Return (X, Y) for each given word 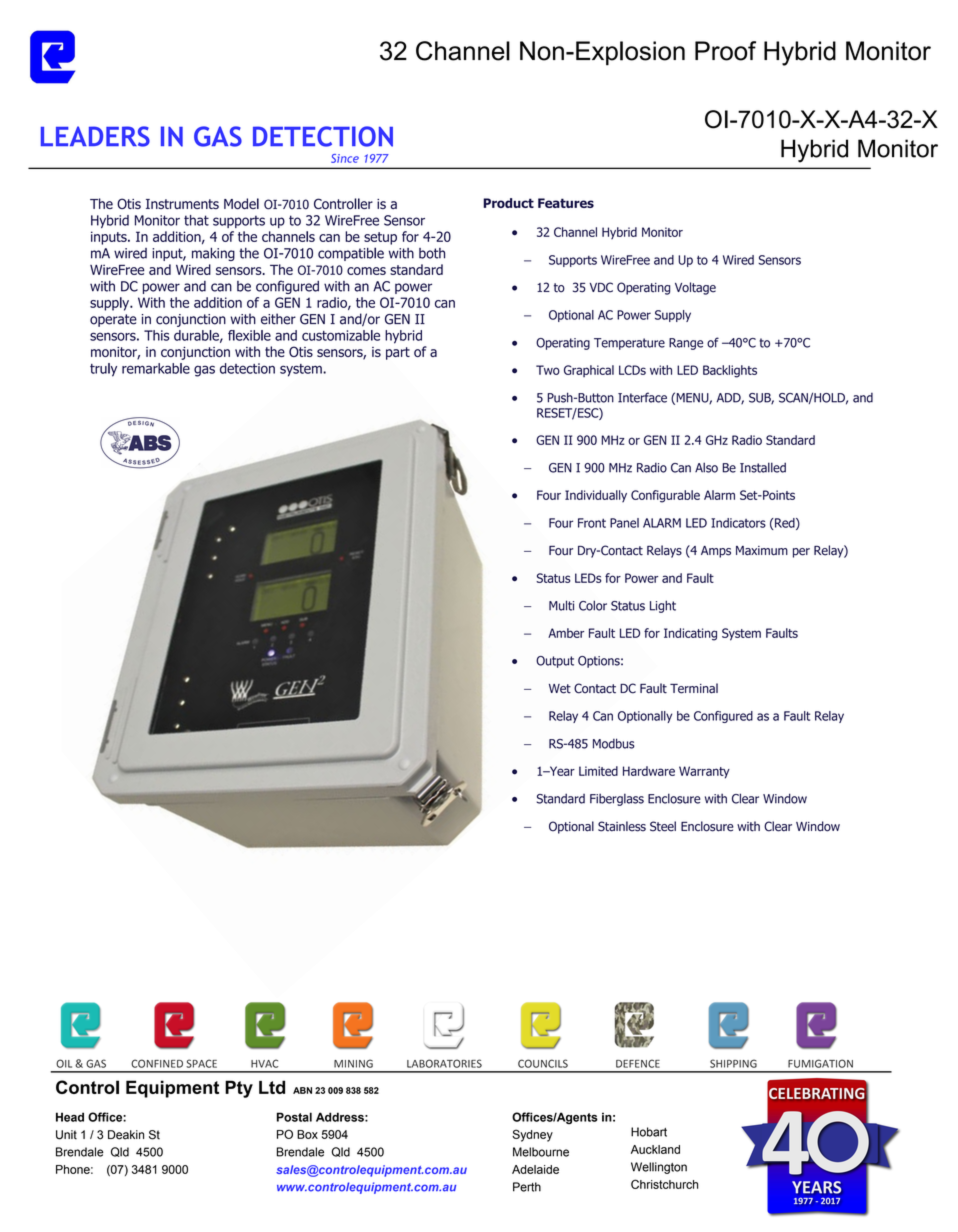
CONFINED (157, 1063)
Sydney (532, 1135)
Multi (561, 605)
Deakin (126, 1135)
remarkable (156, 368)
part (398, 353)
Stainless (622, 826)
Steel (663, 826)
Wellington (659, 1168)
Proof (725, 51)
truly (103, 370)
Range (686, 344)
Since (345, 158)
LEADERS (95, 136)
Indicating (690, 634)
